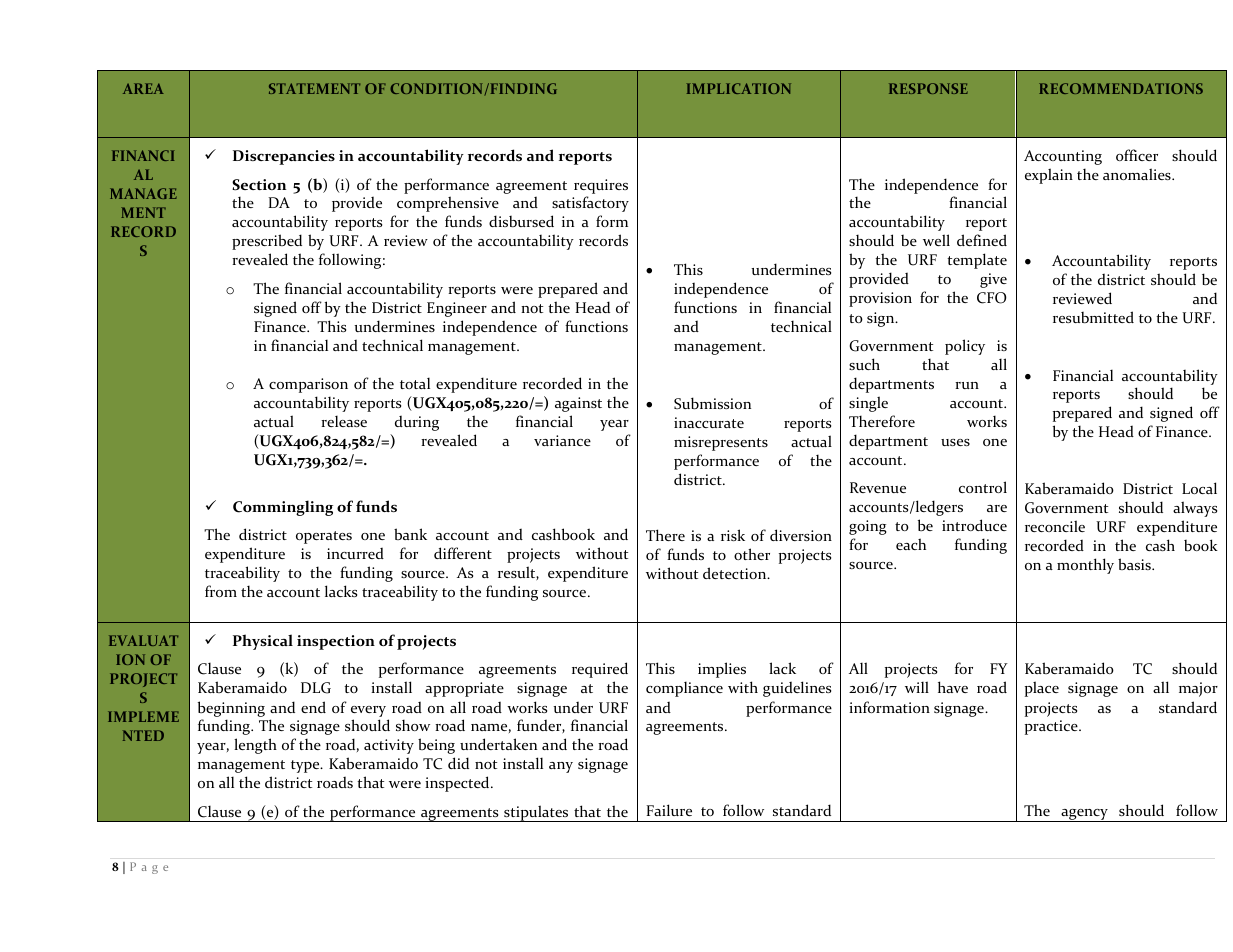 Image resolution: width=1233 pixels, height=952 pixels. Describe the element at coordinates (306, 766) in the screenshot. I see `type` at that location.
